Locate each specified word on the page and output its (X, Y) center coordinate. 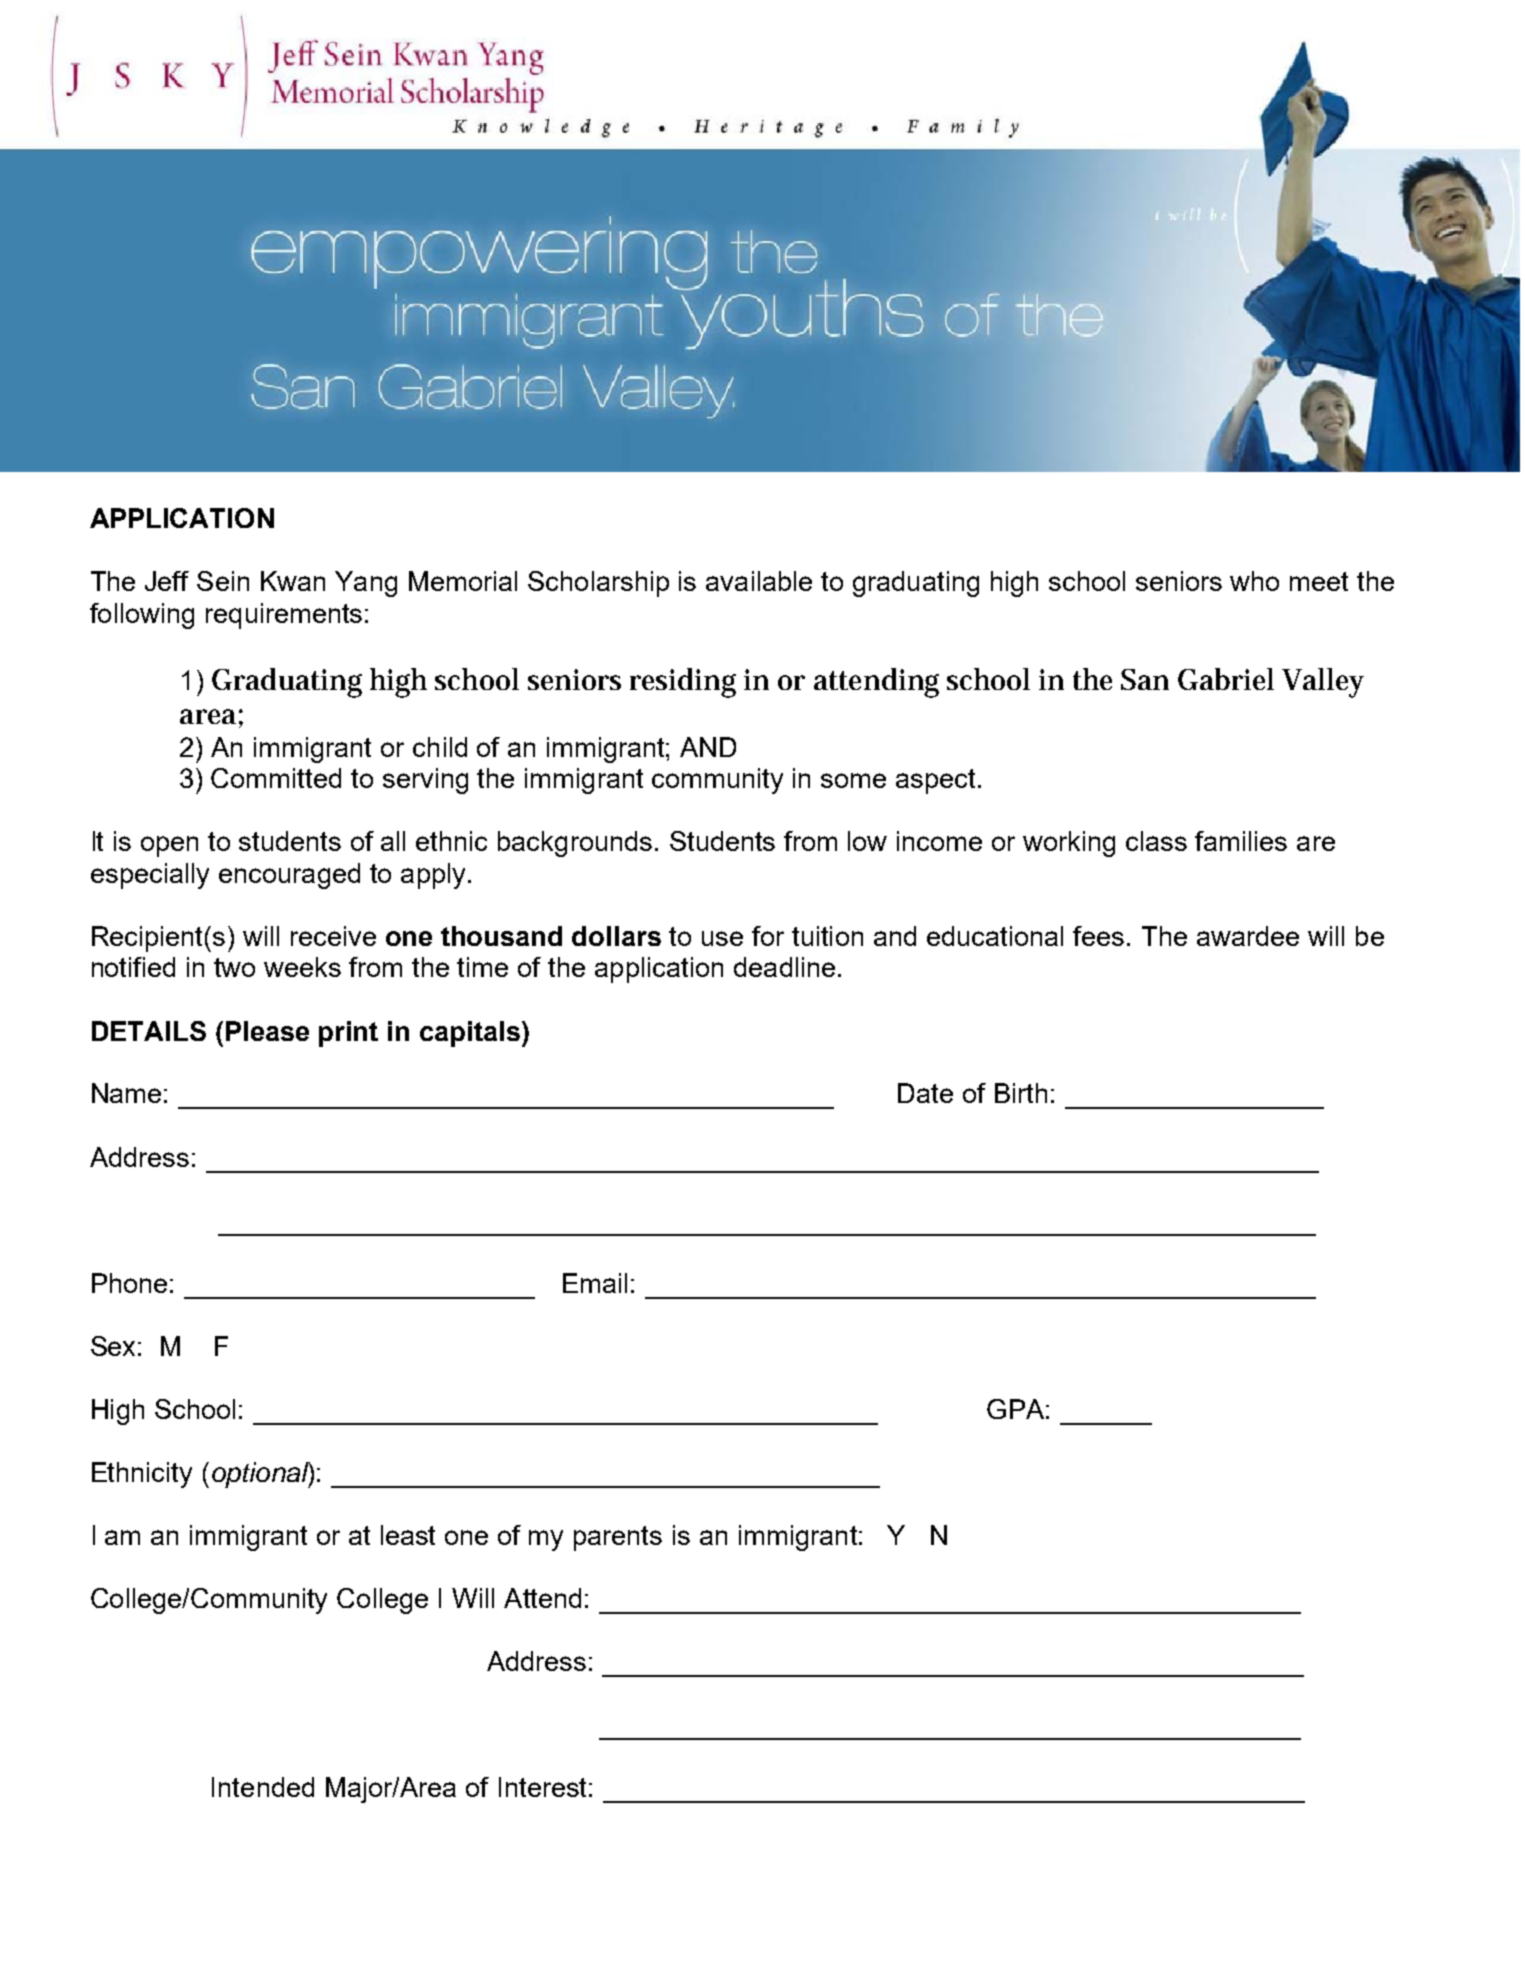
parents (618, 1538)
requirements (284, 616)
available (759, 581)
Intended (263, 1787)
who (1254, 581)
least (408, 1535)
